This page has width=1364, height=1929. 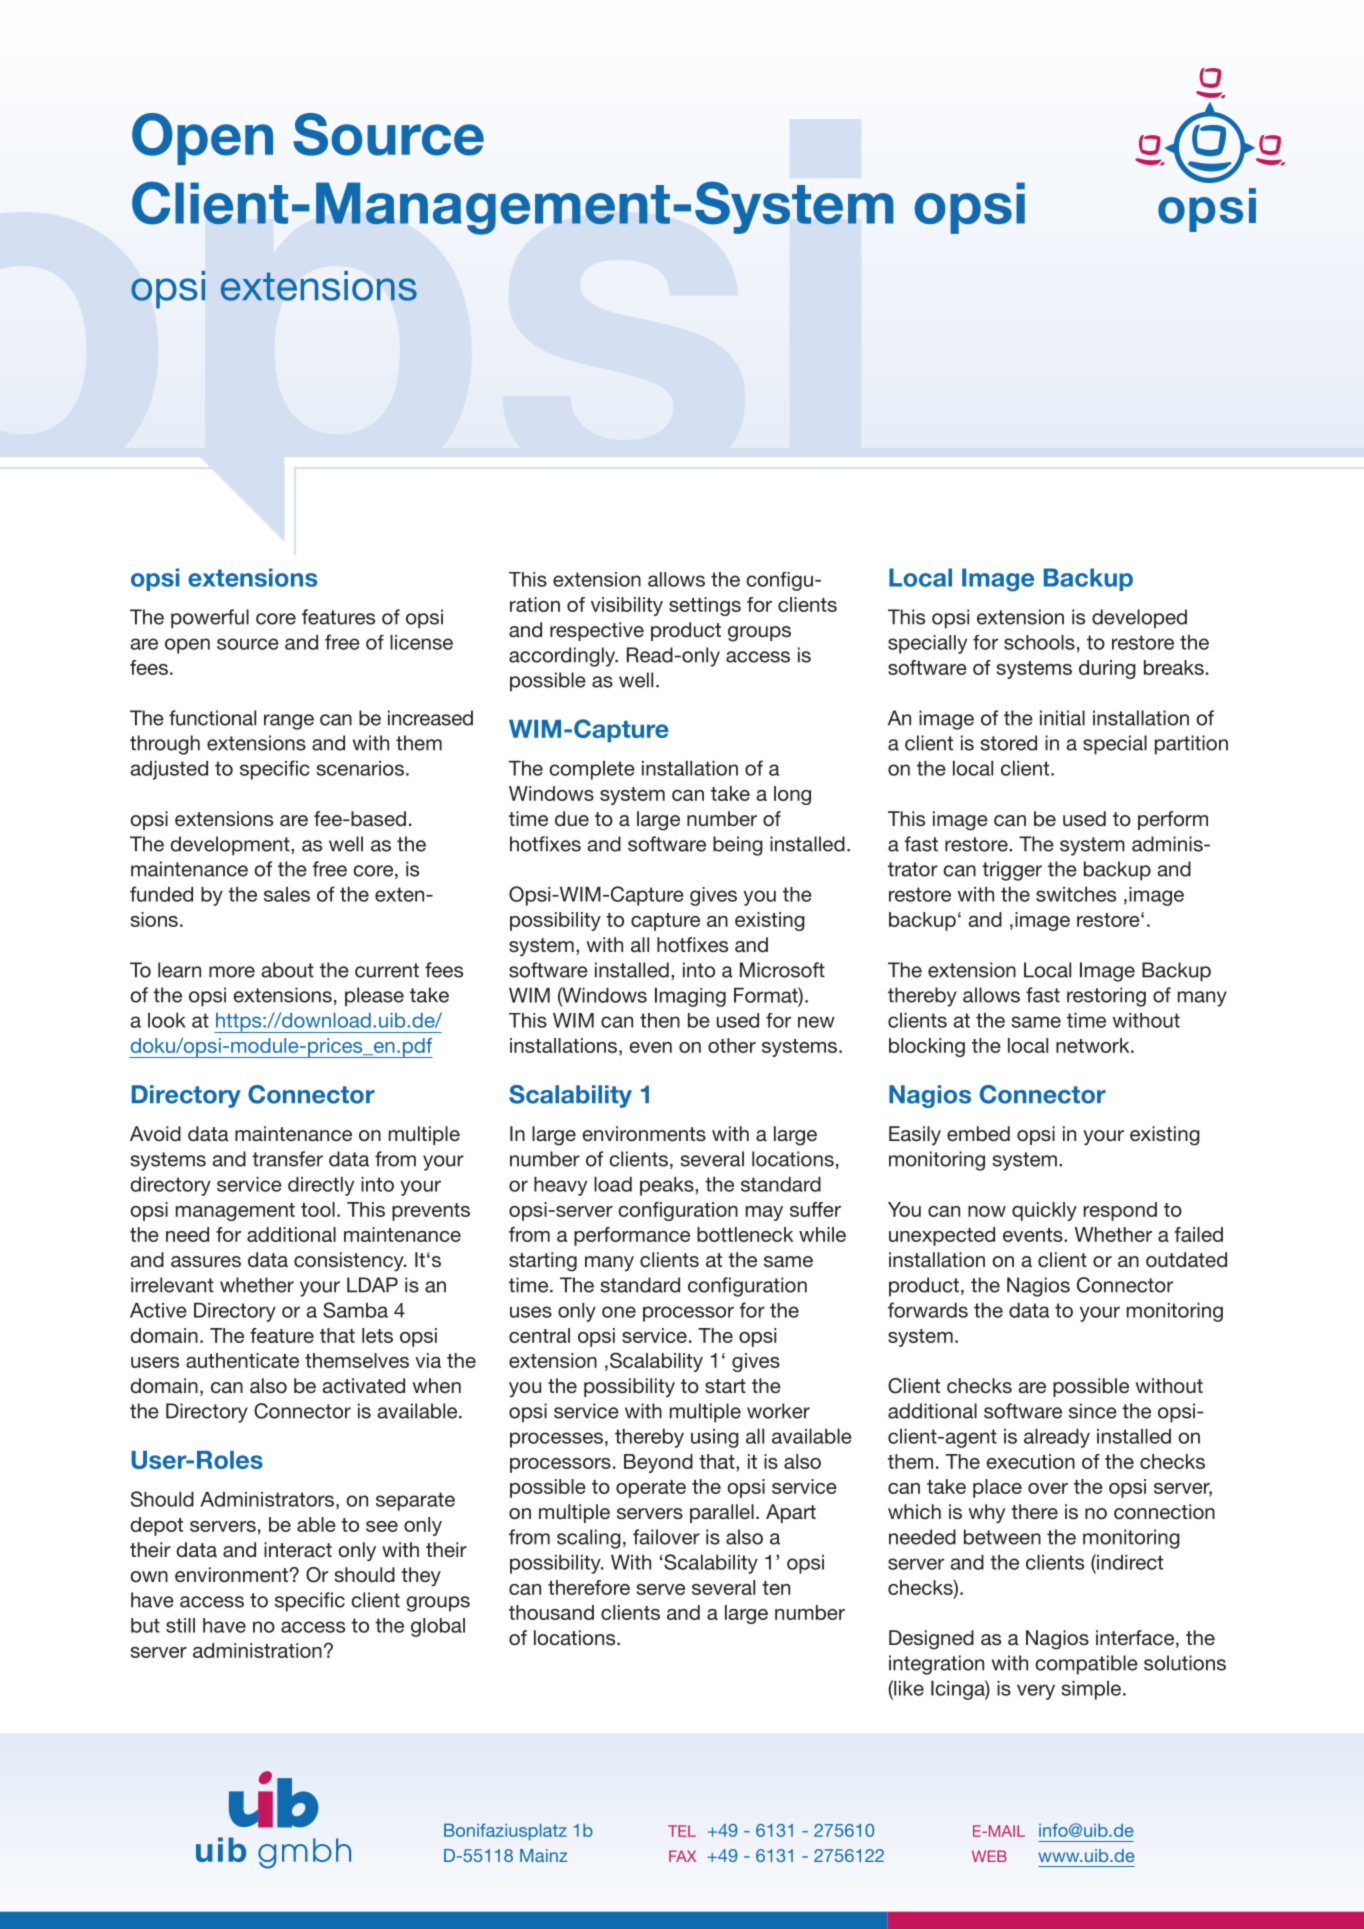 What do you see at coordinates (715, 1438) in the page?
I see `using` at bounding box center [715, 1438].
